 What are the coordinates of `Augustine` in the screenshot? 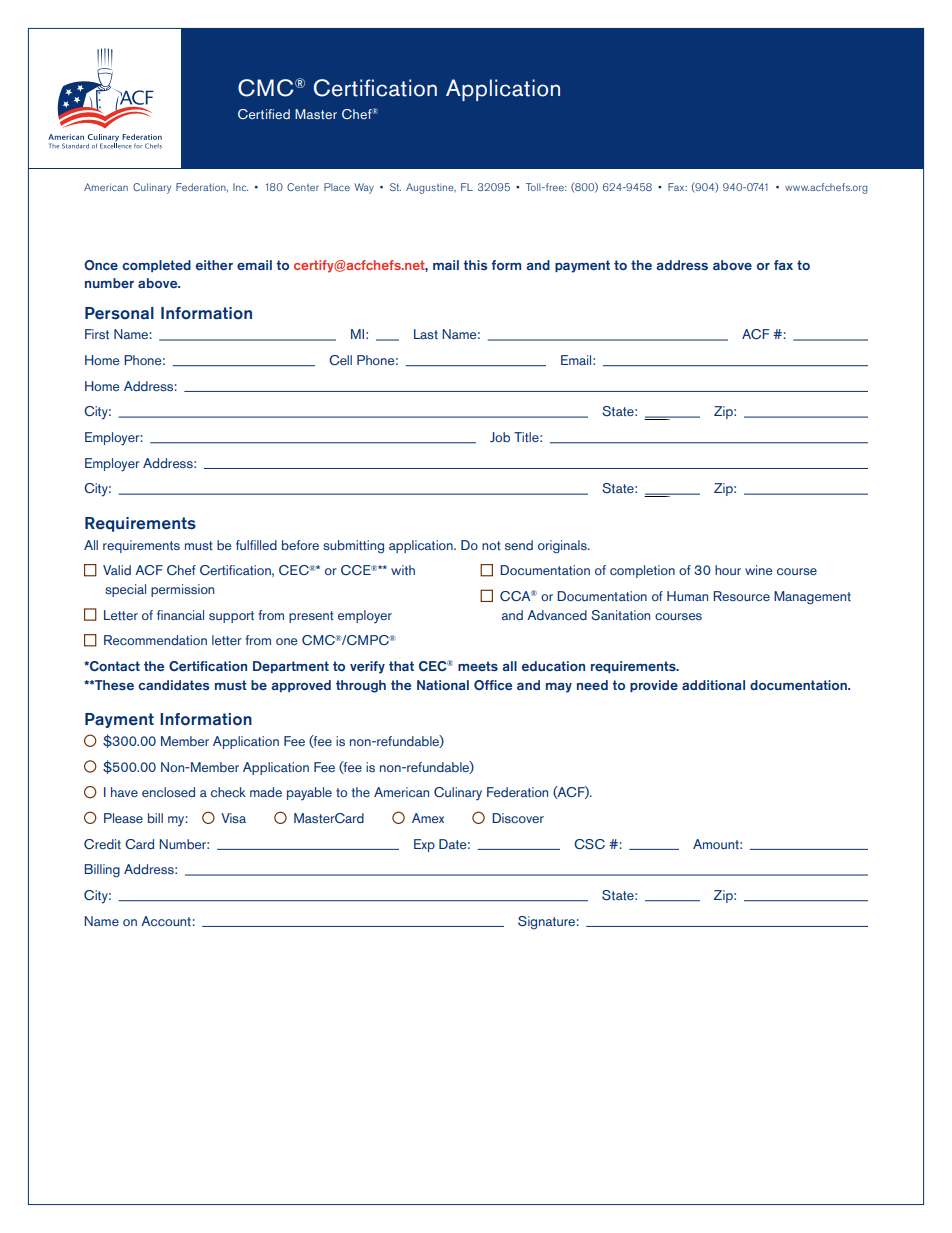 It's located at (431, 188).
